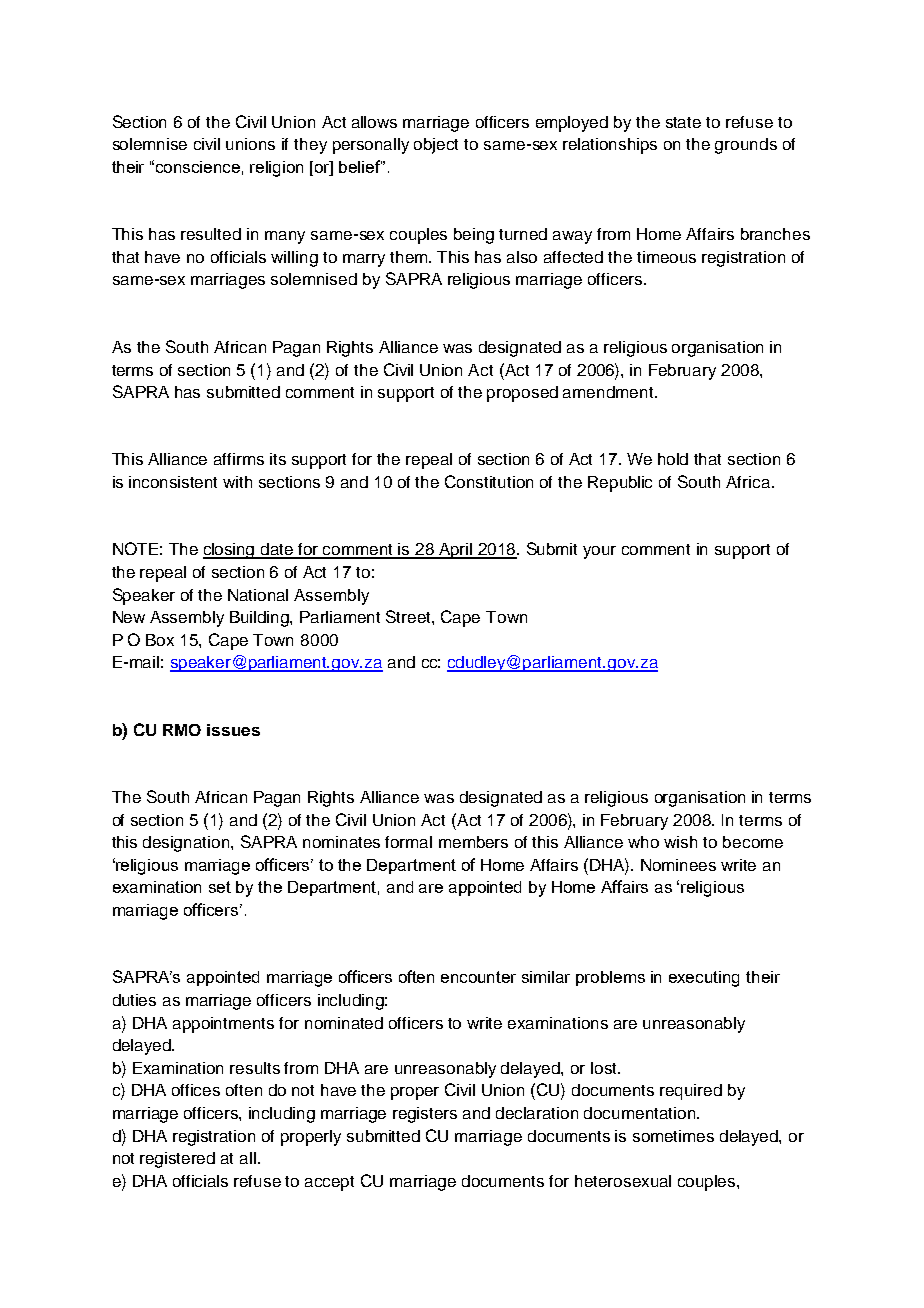 Image resolution: width=924 pixels, height=1308 pixels. What do you see at coordinates (456, 551) in the page?
I see `April` at bounding box center [456, 551].
